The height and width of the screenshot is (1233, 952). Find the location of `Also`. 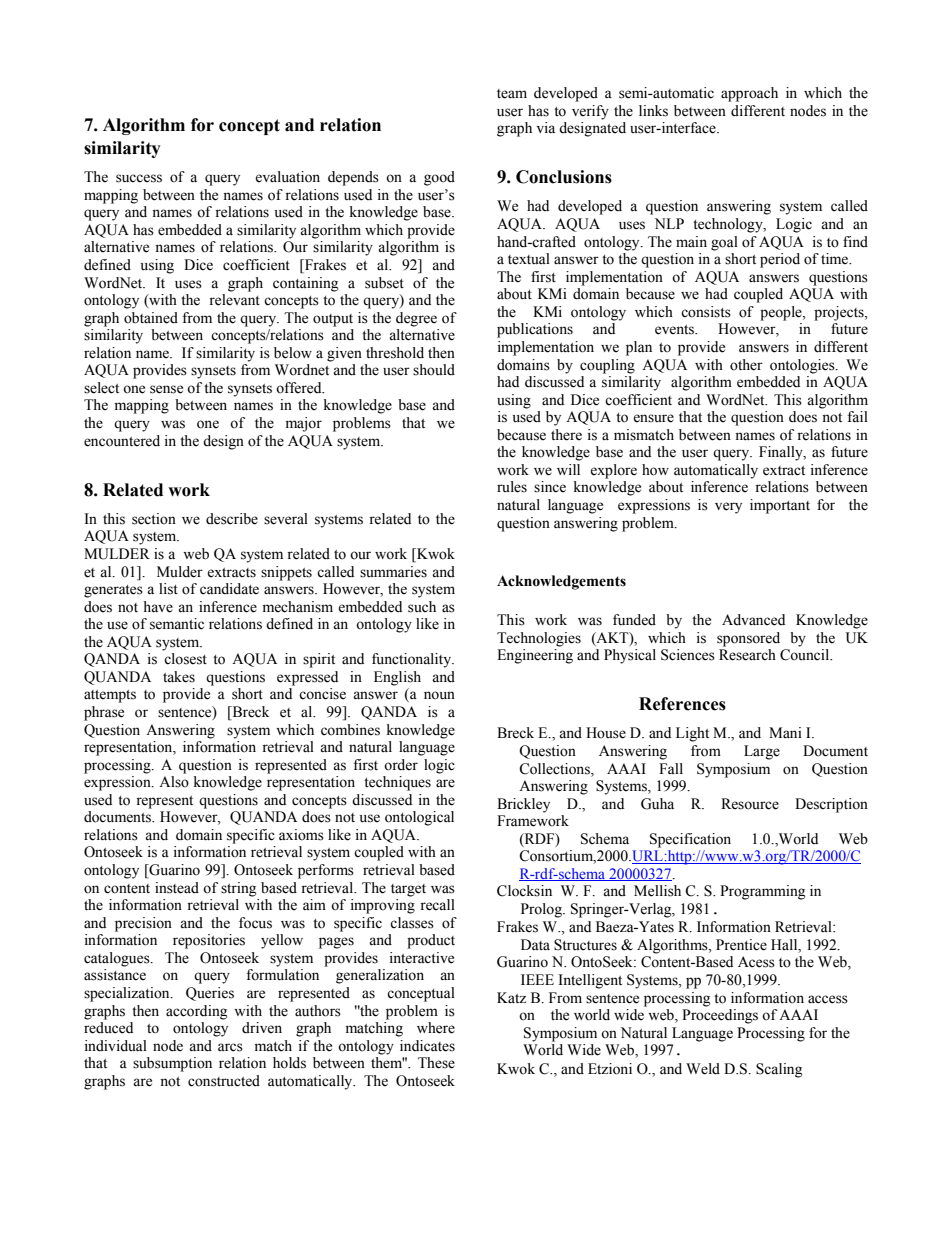

Also is located at coordinates (174, 782).
